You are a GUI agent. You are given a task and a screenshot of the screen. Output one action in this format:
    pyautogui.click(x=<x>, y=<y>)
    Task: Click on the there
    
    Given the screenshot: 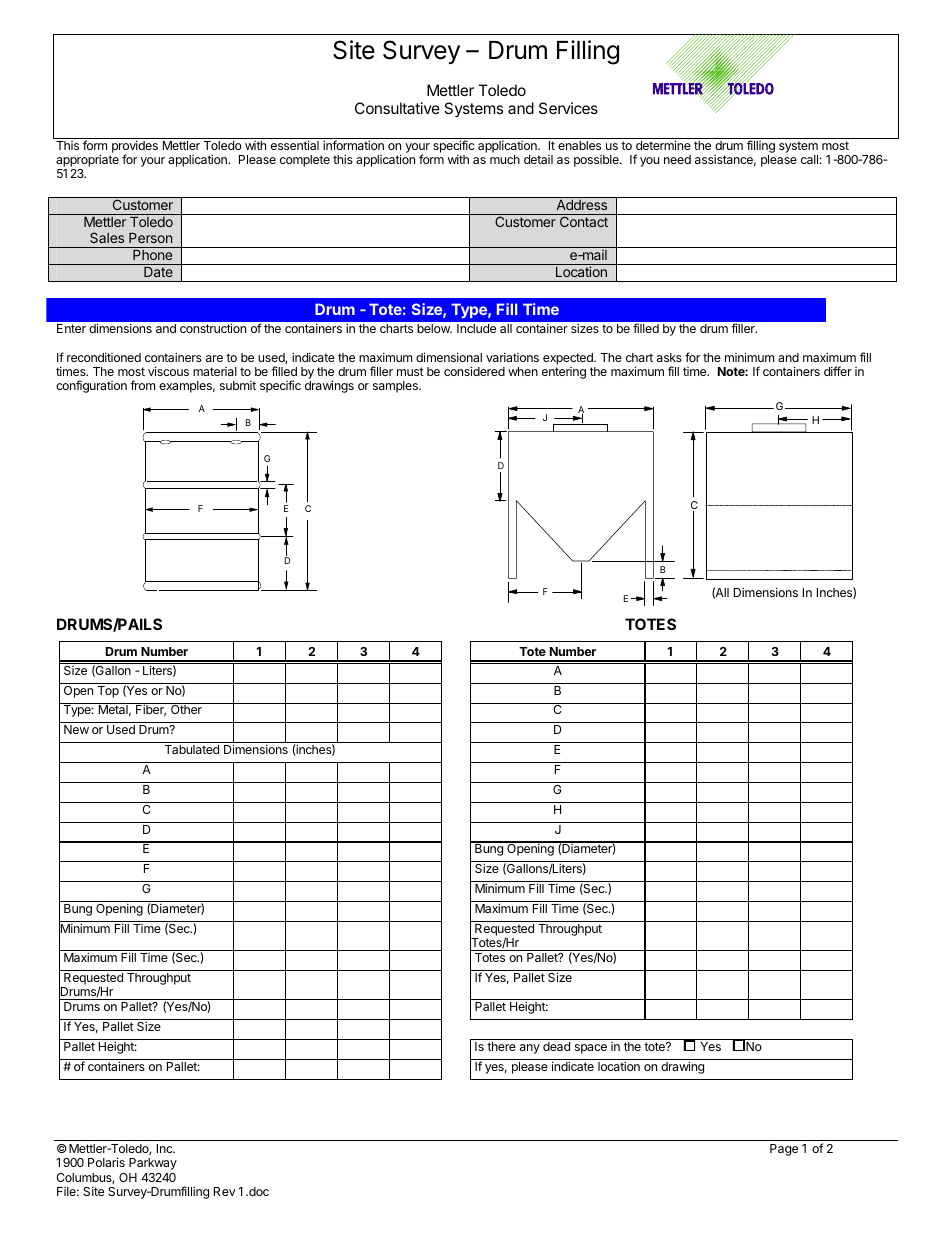 What is the action you would take?
    pyautogui.click(x=501, y=1046)
